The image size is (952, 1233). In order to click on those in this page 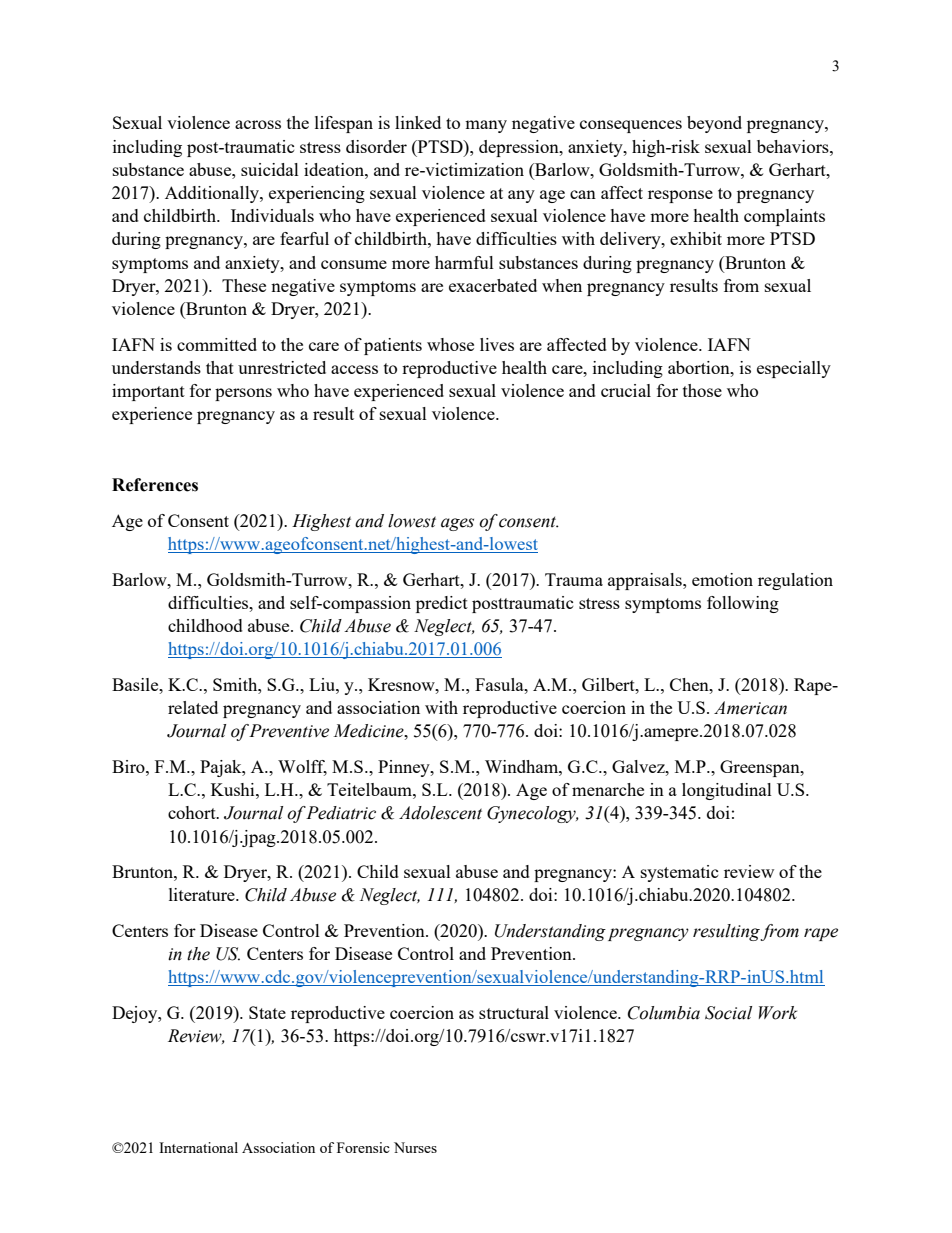, I will do `click(702, 390)`.
